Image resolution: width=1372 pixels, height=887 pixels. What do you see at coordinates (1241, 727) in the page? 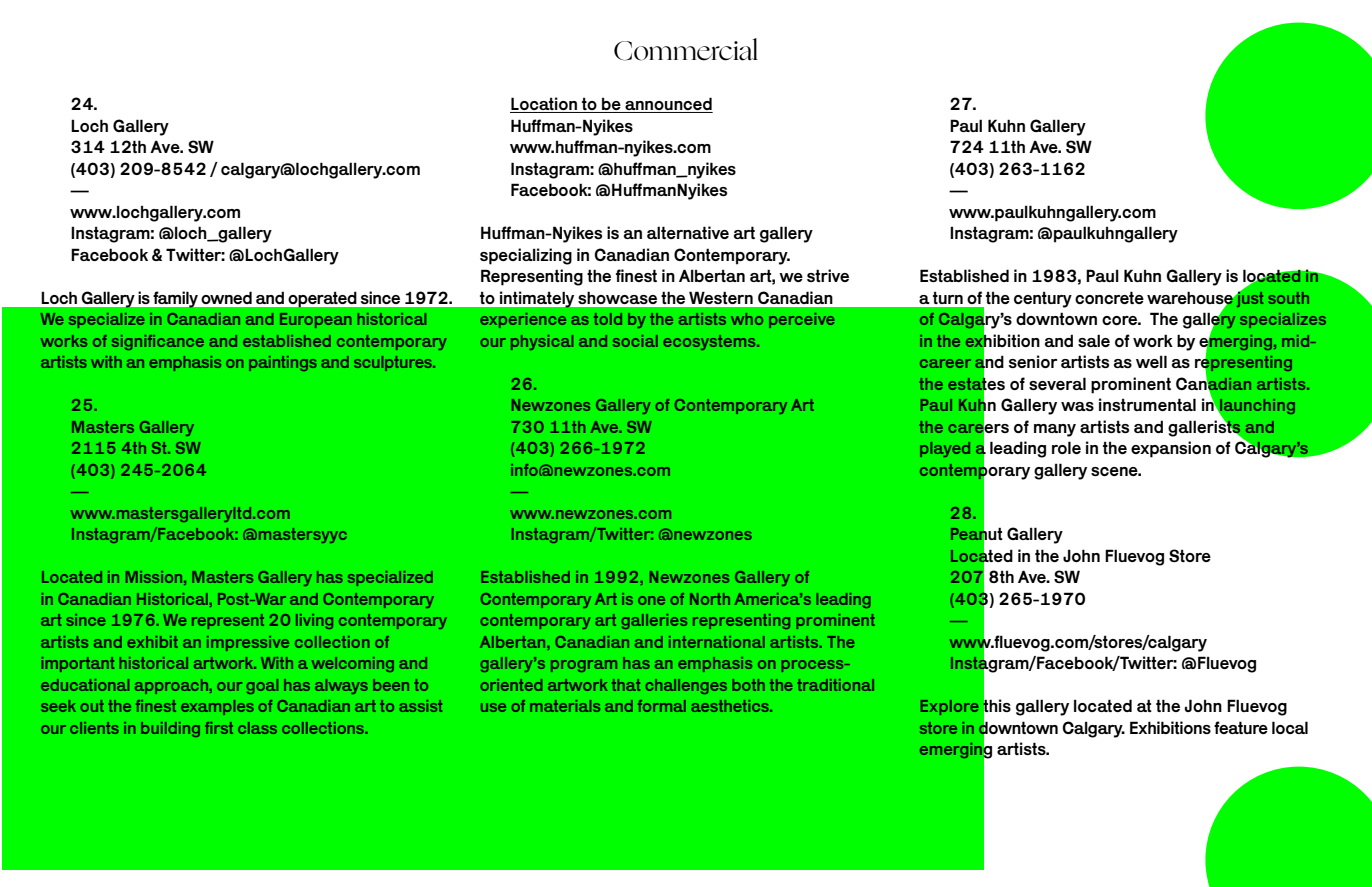
I see `feature` at bounding box center [1241, 727].
